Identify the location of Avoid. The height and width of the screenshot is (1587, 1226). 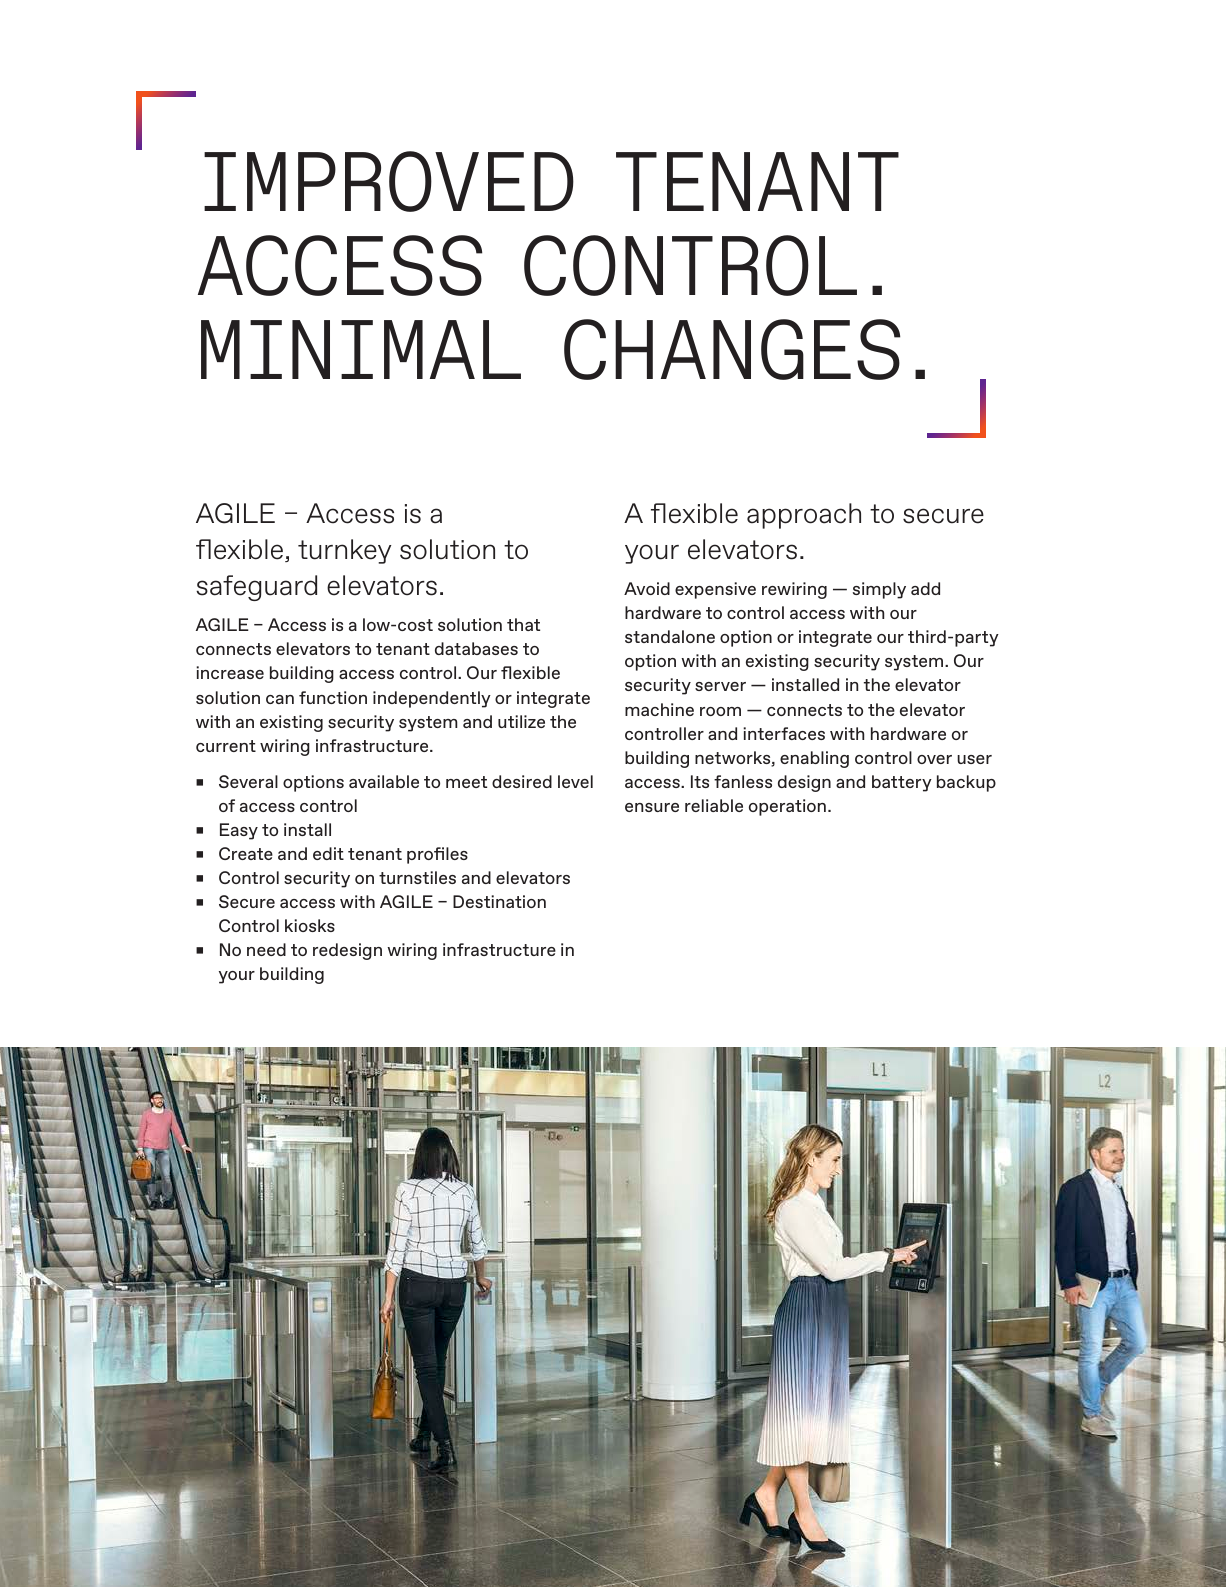
(647, 588).
